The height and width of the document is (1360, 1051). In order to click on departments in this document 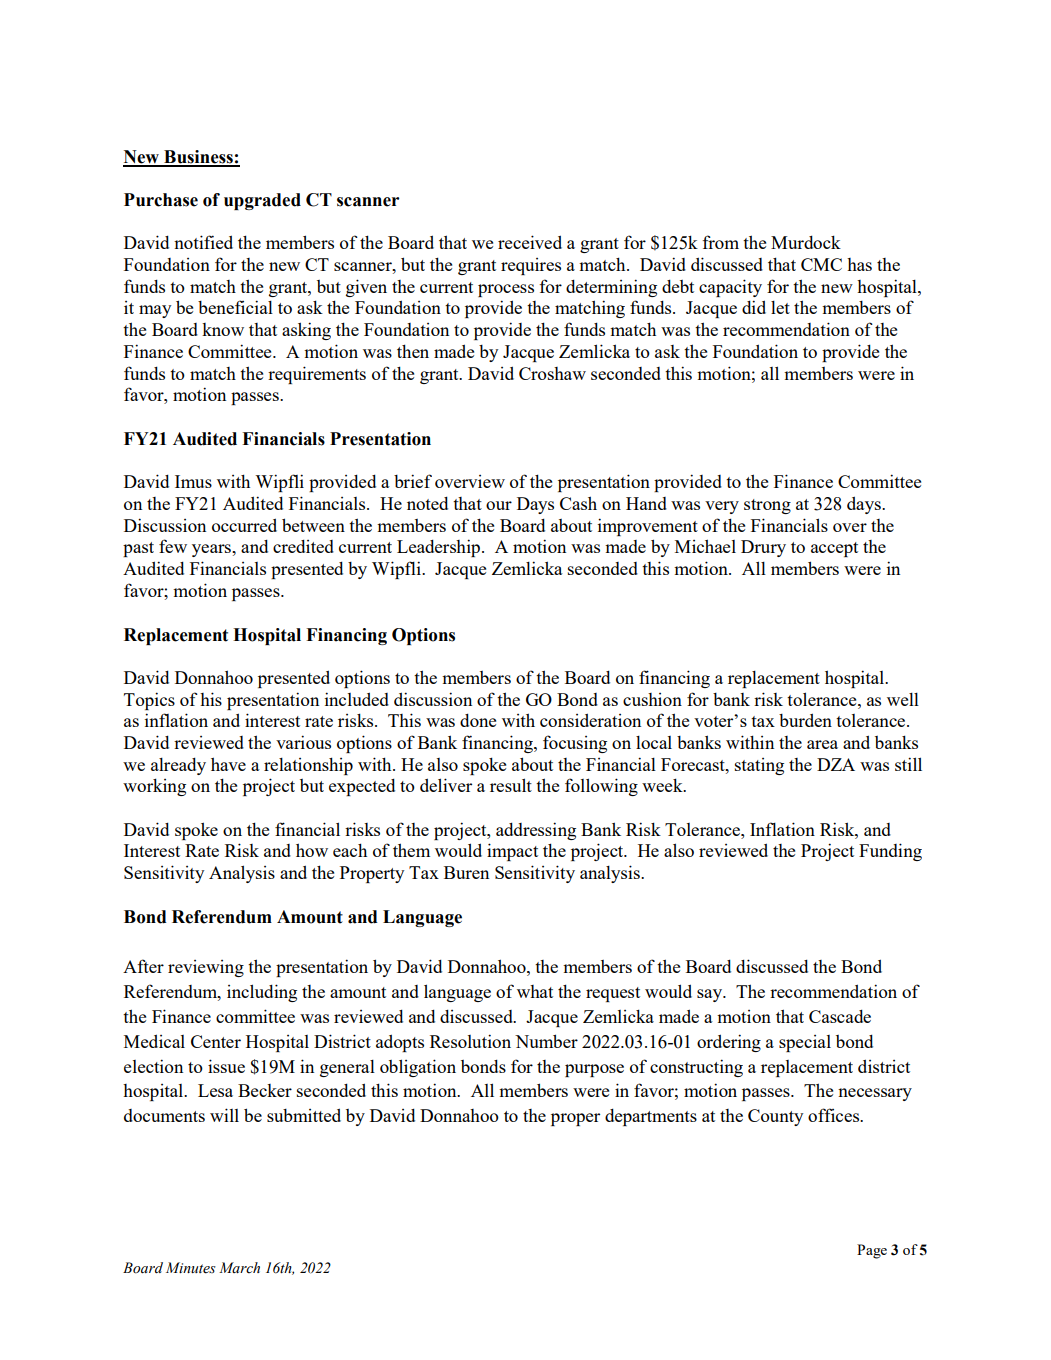, I will do `click(651, 1117)`.
